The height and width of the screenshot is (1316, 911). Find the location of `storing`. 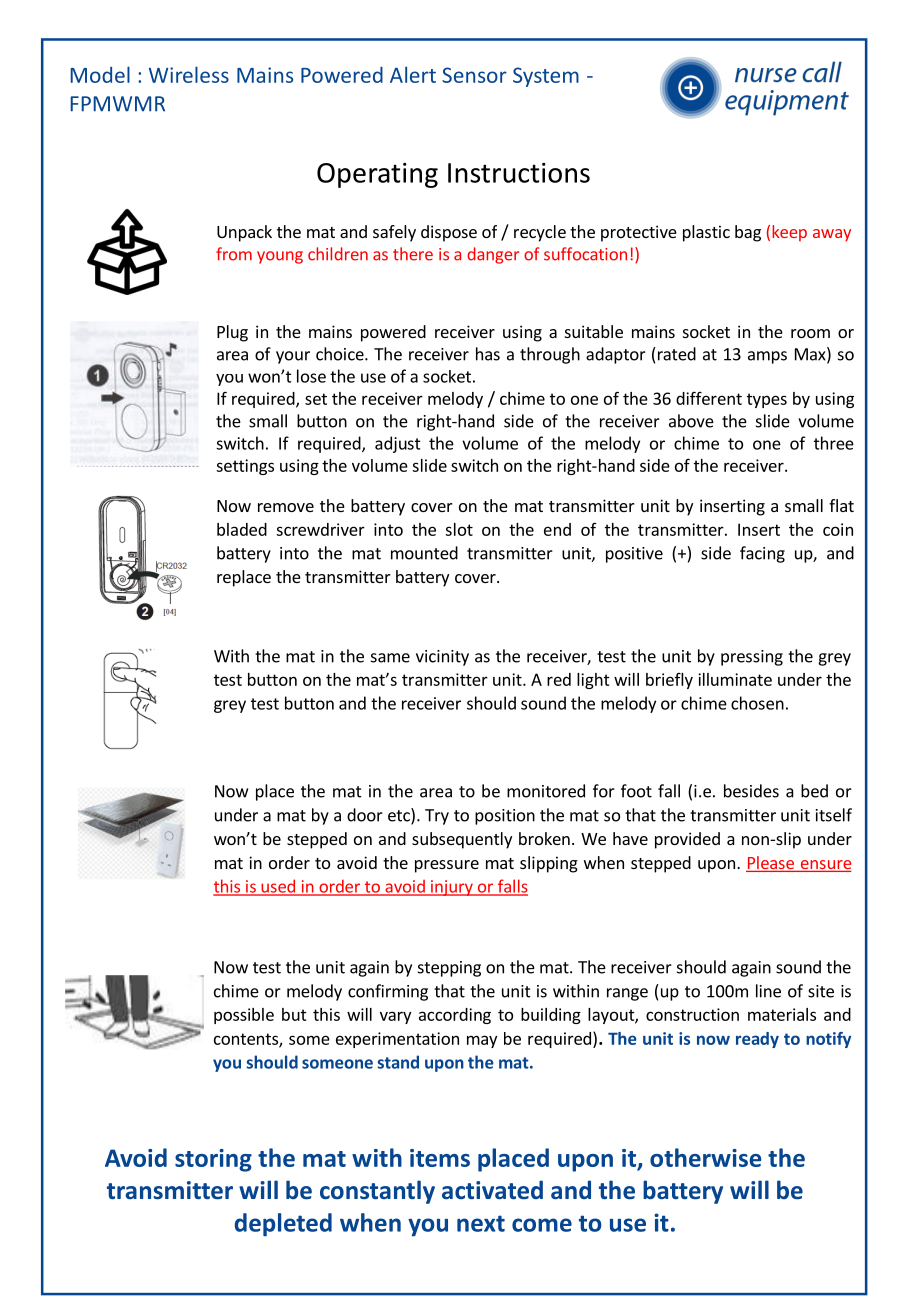

storing is located at coordinates (213, 1160).
